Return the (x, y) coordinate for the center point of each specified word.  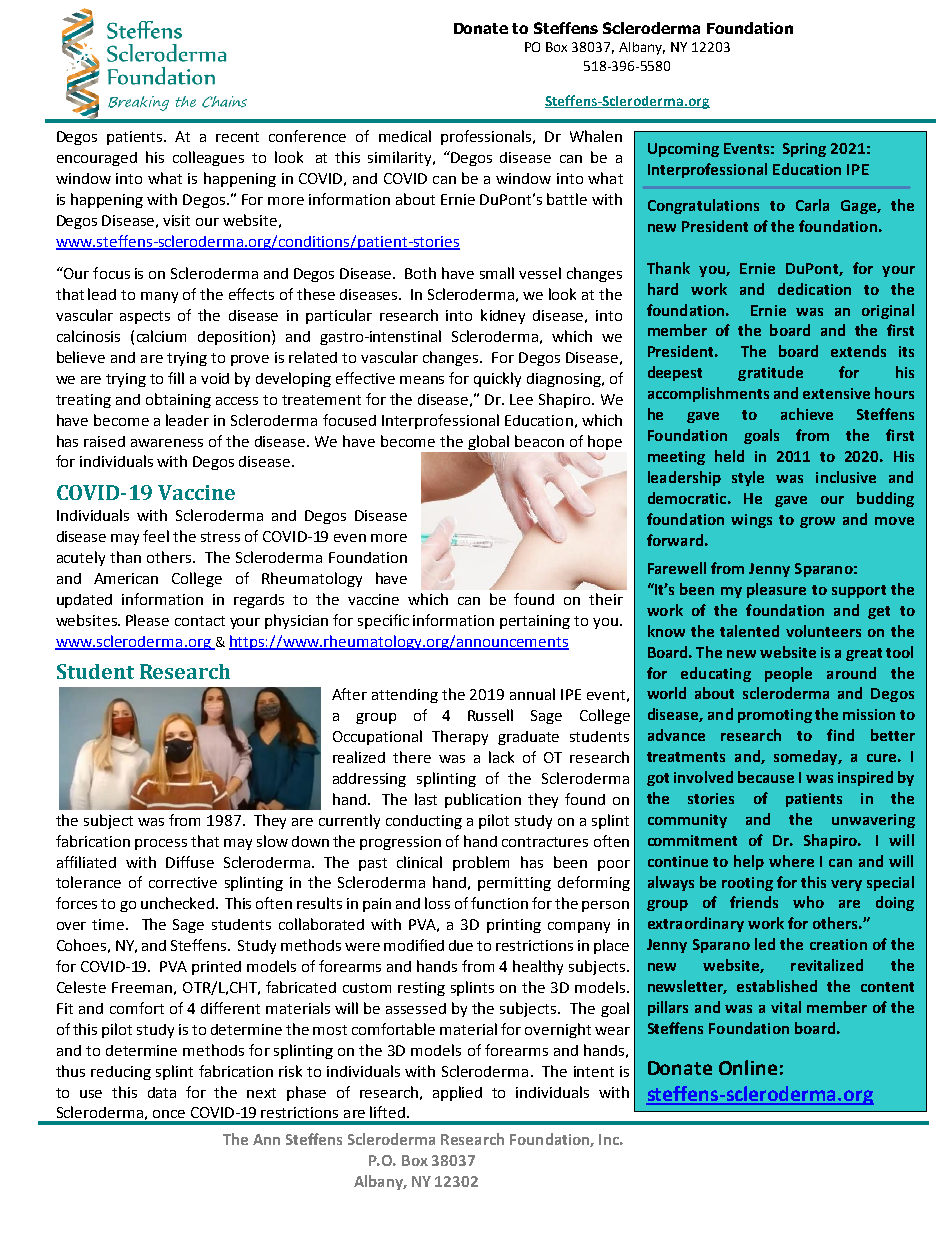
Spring (804, 150)
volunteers (823, 631)
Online (748, 1067)
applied (457, 1093)
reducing (121, 1073)
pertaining (535, 622)
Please (147, 620)
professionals (487, 137)
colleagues (208, 158)
